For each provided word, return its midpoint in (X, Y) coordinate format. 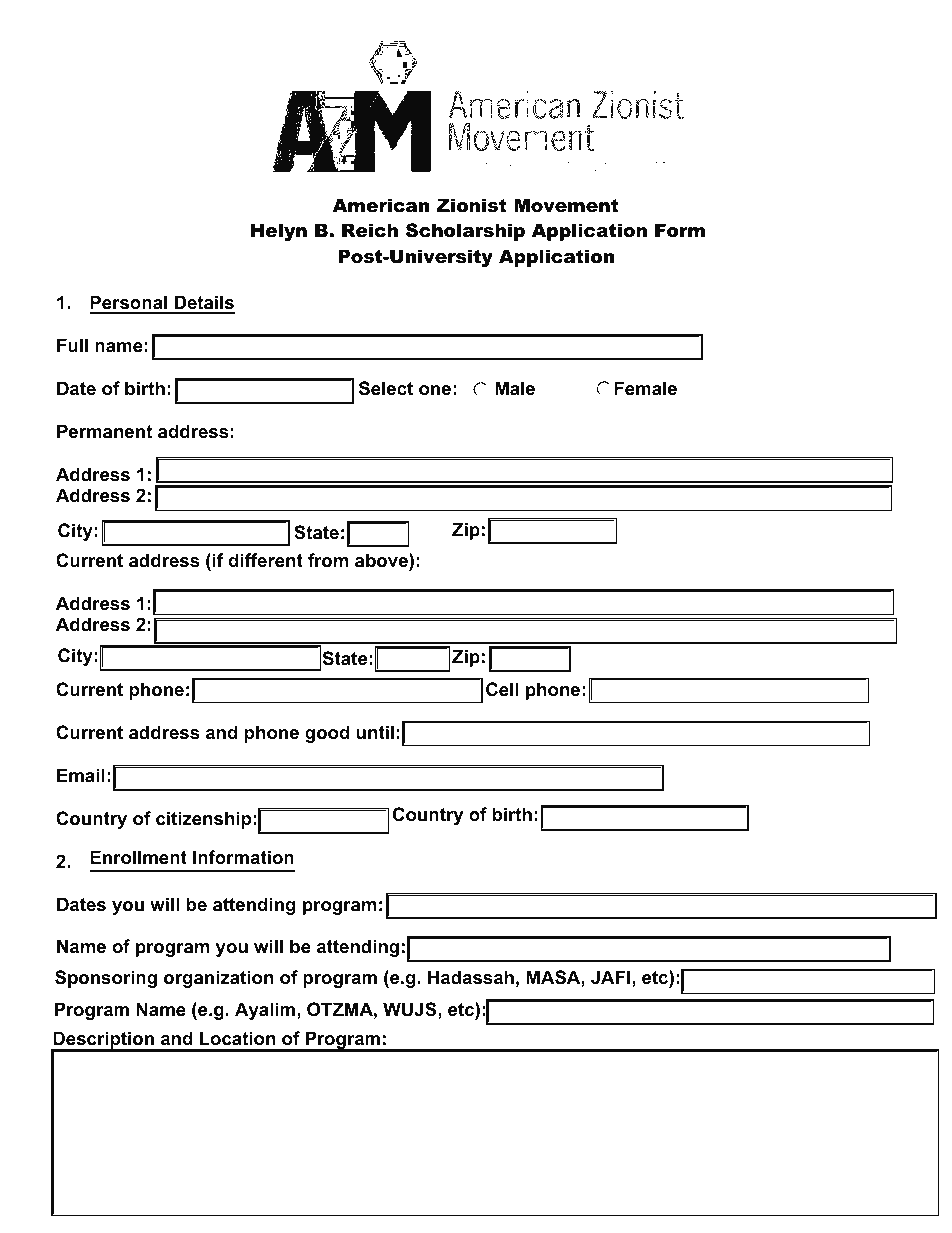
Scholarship (465, 232)
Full (72, 345)
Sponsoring (106, 979)
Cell (502, 689)
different (265, 560)
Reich (370, 230)
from (328, 560)
